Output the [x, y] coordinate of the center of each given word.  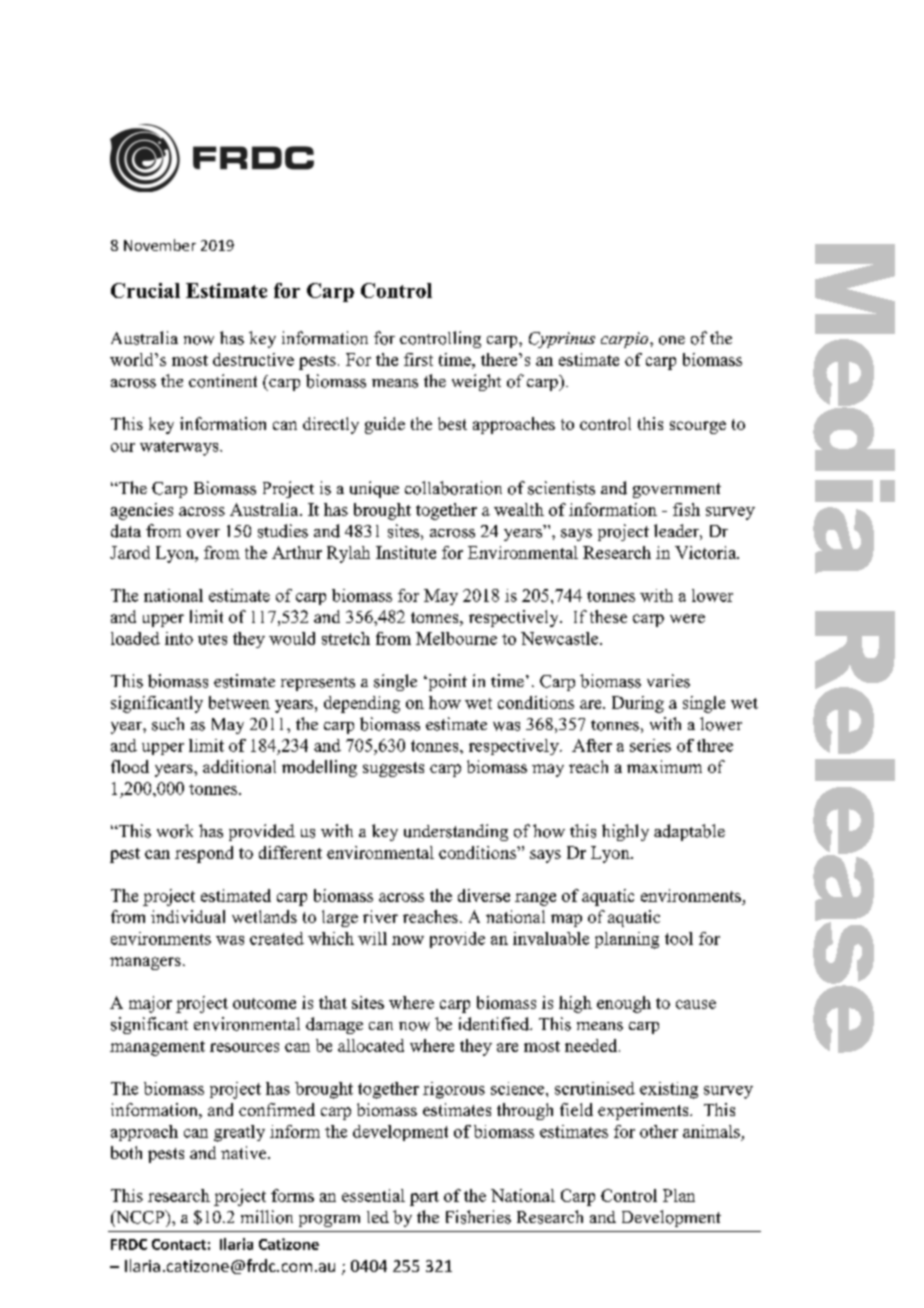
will [372, 938]
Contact [179, 1244]
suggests [393, 769]
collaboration [453, 488]
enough [624, 1004]
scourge [698, 427]
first [418, 359]
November [160, 245]
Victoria [707, 552]
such [168, 724]
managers [145, 963]
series [650, 745]
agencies [142, 511]
